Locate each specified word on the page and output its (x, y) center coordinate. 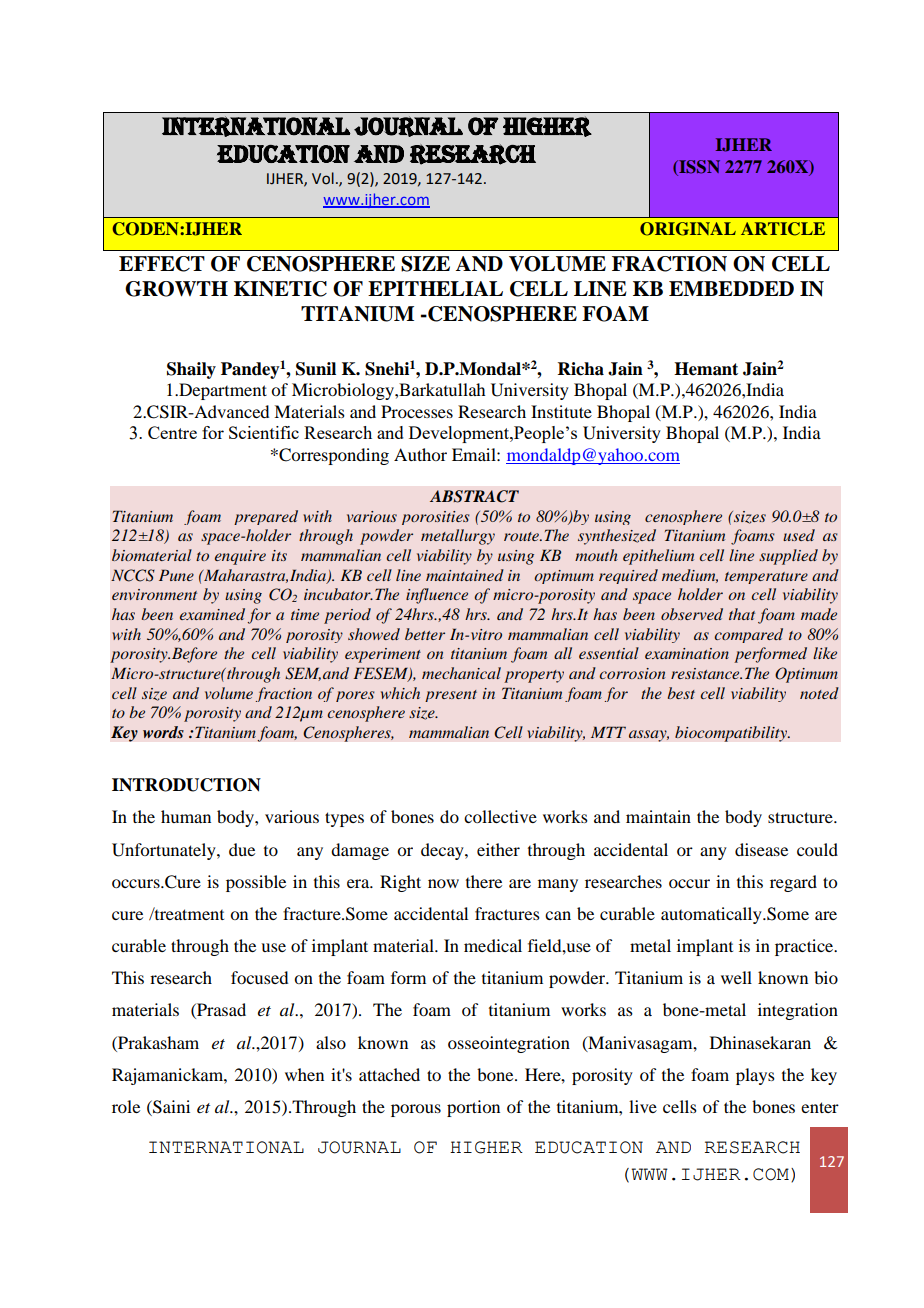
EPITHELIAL (435, 288)
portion (473, 1108)
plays (755, 1076)
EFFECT (162, 264)
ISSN (698, 168)
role (126, 1106)
